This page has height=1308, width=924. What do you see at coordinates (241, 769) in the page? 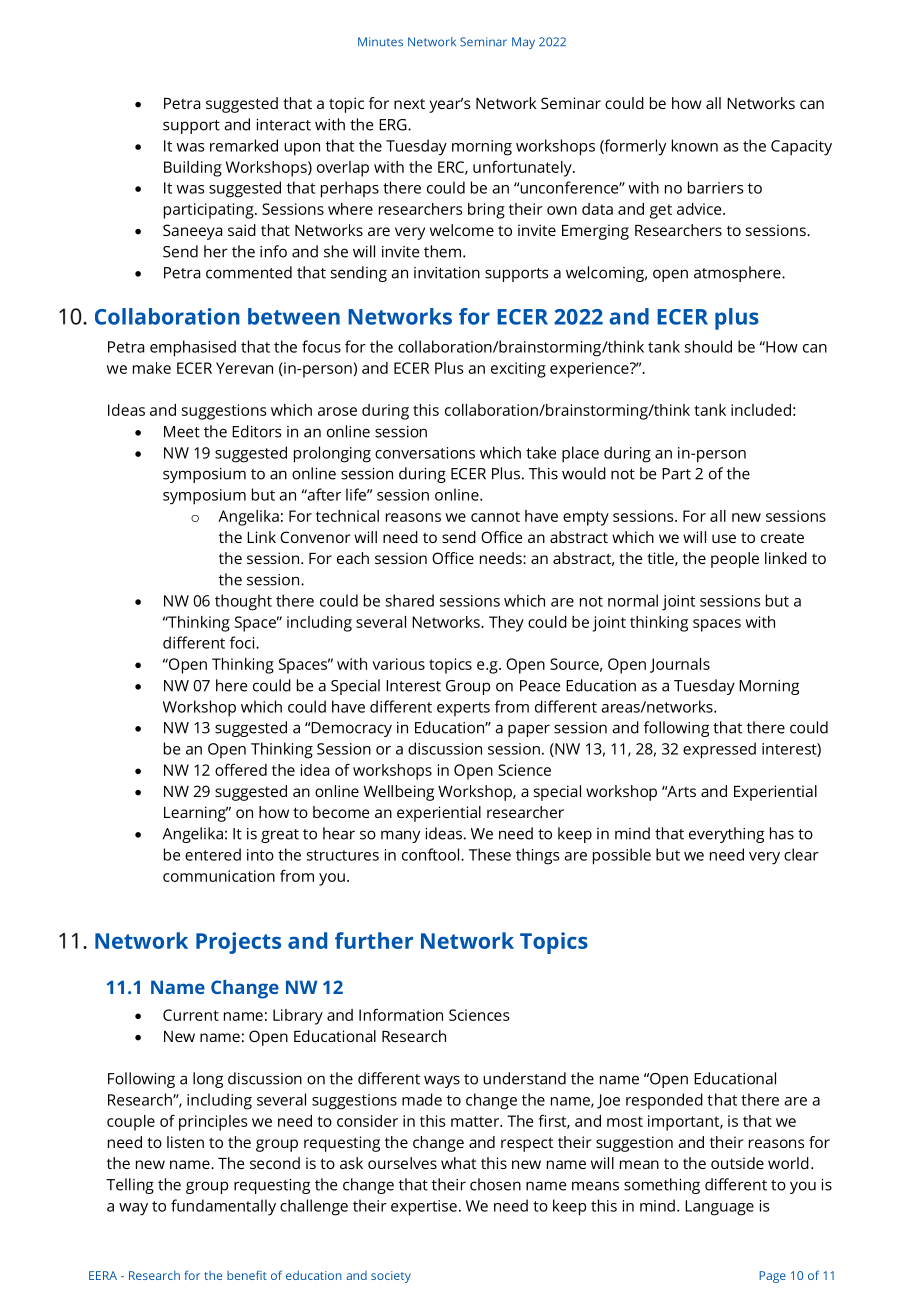
I see `offered` at bounding box center [241, 769].
